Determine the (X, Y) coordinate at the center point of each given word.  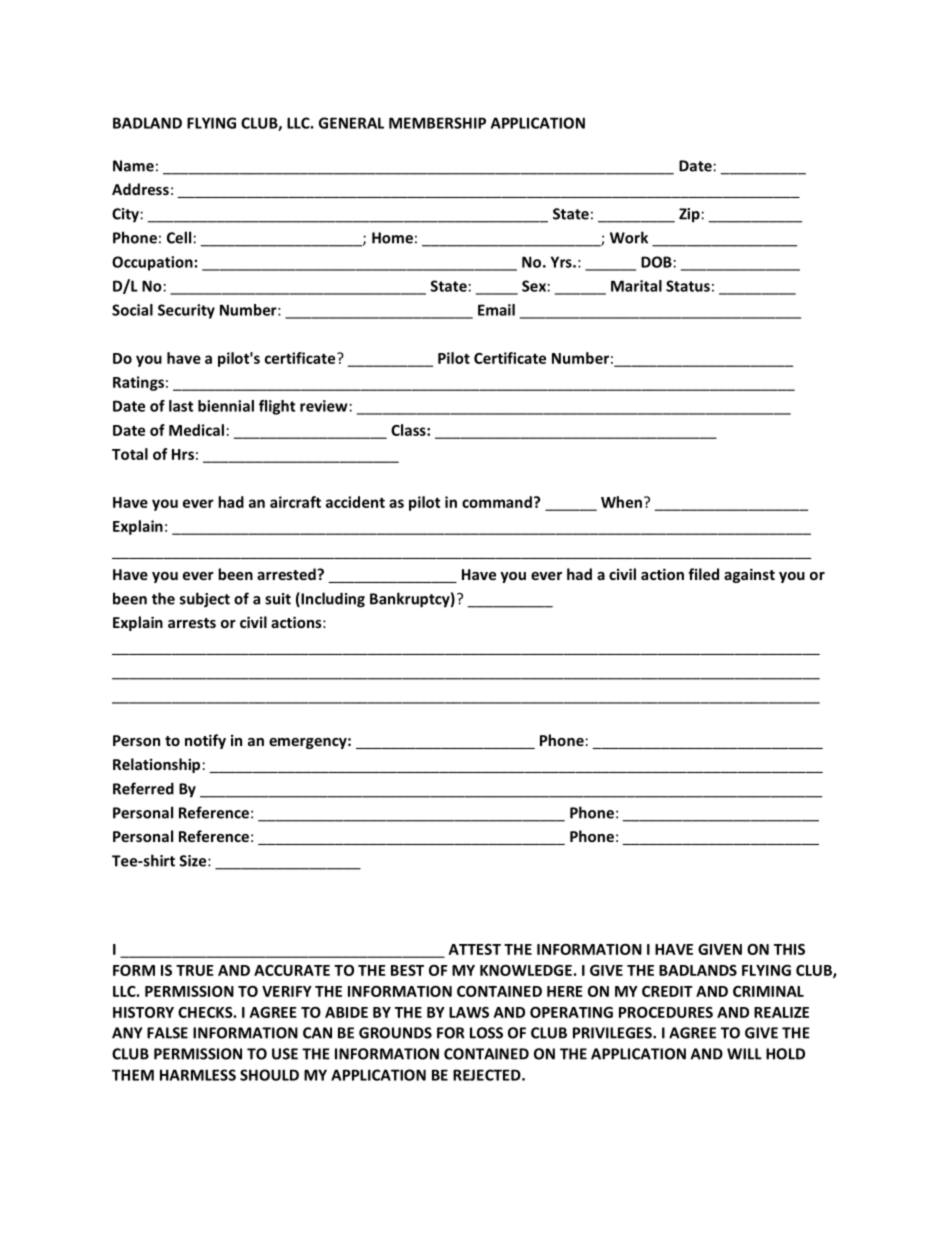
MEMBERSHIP (437, 123)
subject (205, 600)
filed (703, 574)
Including (332, 600)
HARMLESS (198, 1075)
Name (133, 166)
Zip (689, 215)
